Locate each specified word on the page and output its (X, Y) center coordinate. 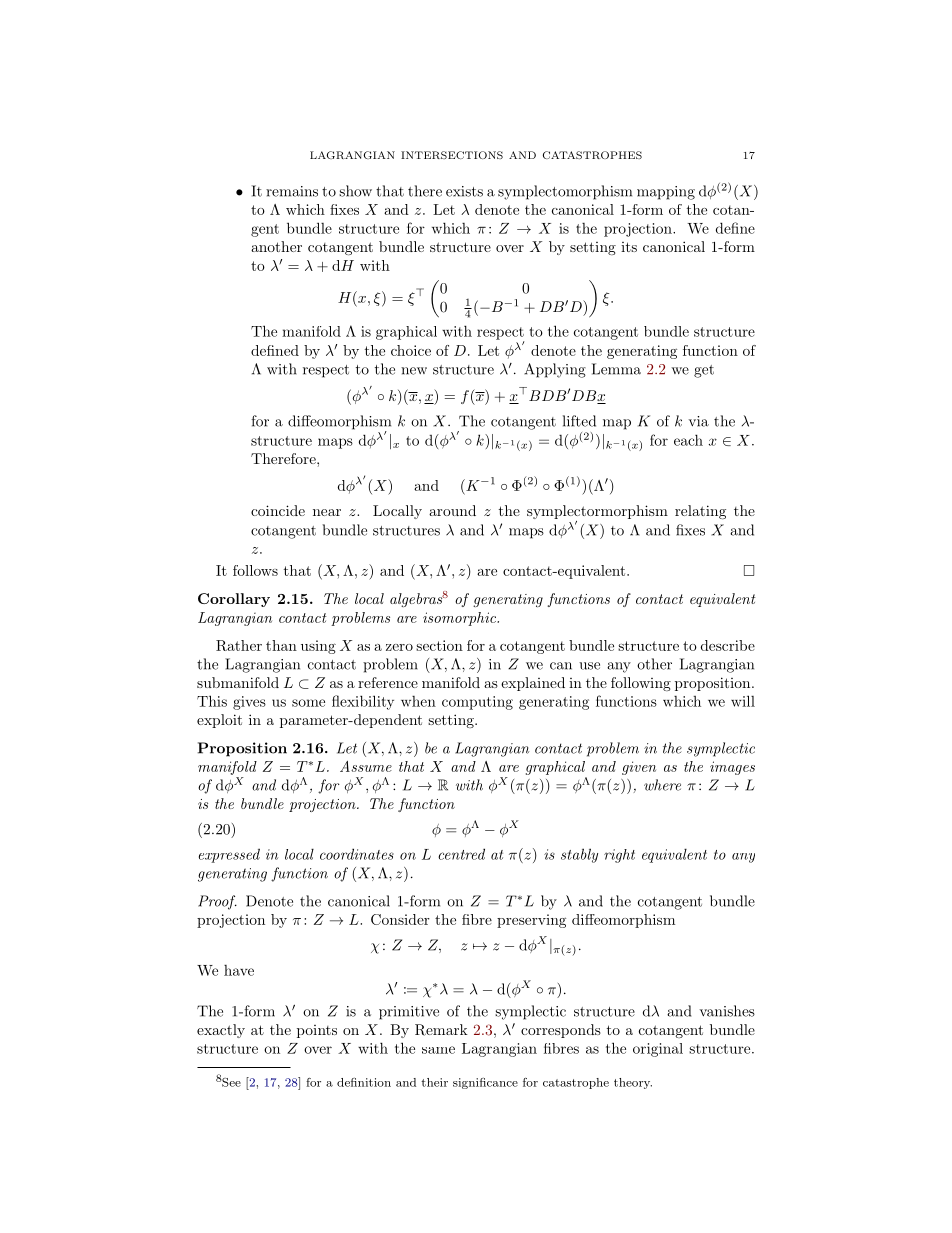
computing (477, 703)
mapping (666, 193)
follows (255, 570)
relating (700, 512)
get (704, 371)
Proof (217, 902)
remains (292, 191)
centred (461, 854)
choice (411, 350)
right (619, 856)
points (317, 1031)
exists (464, 191)
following (641, 684)
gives (249, 703)
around (452, 510)
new (414, 371)
